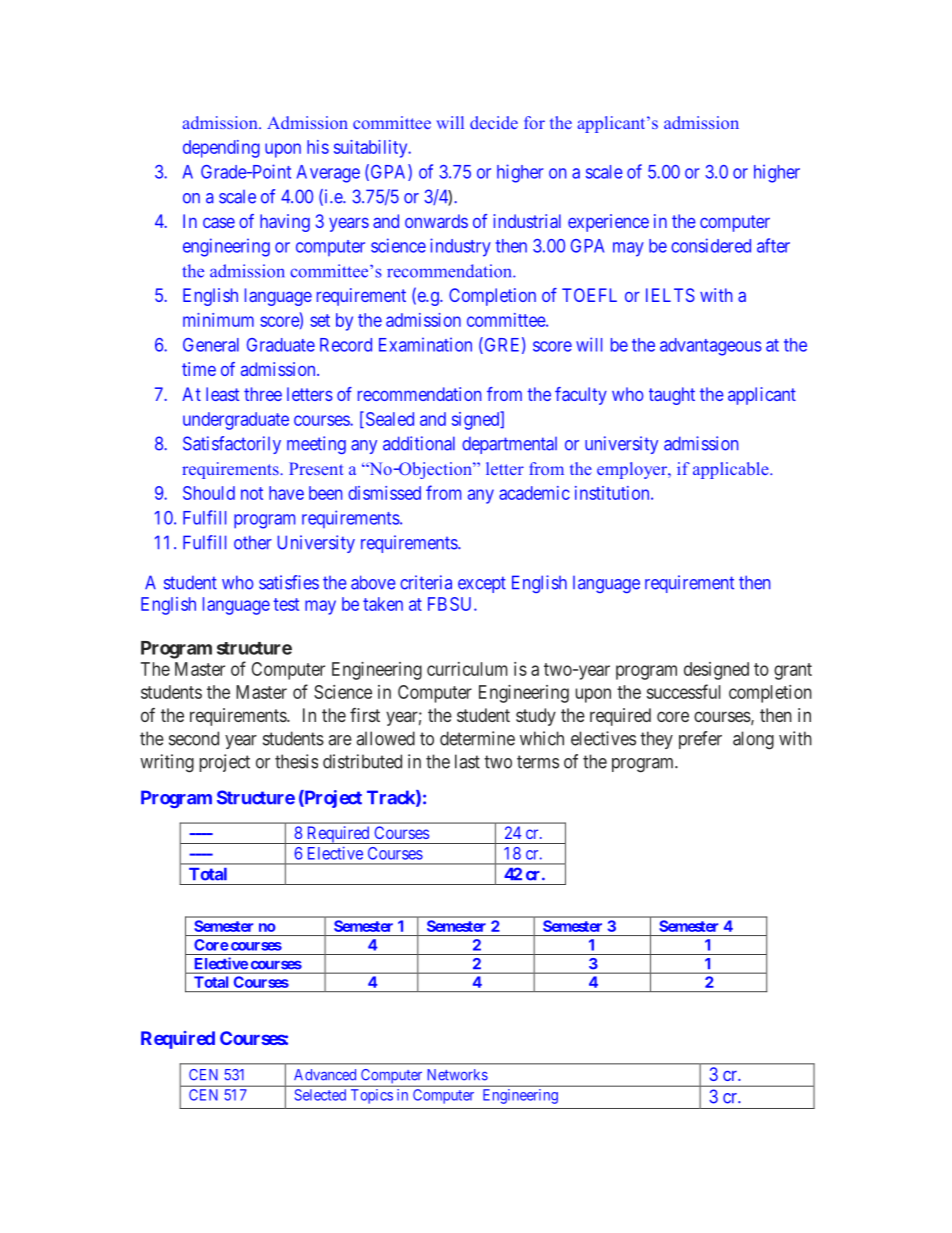  I want to click on except, so click(482, 584).
